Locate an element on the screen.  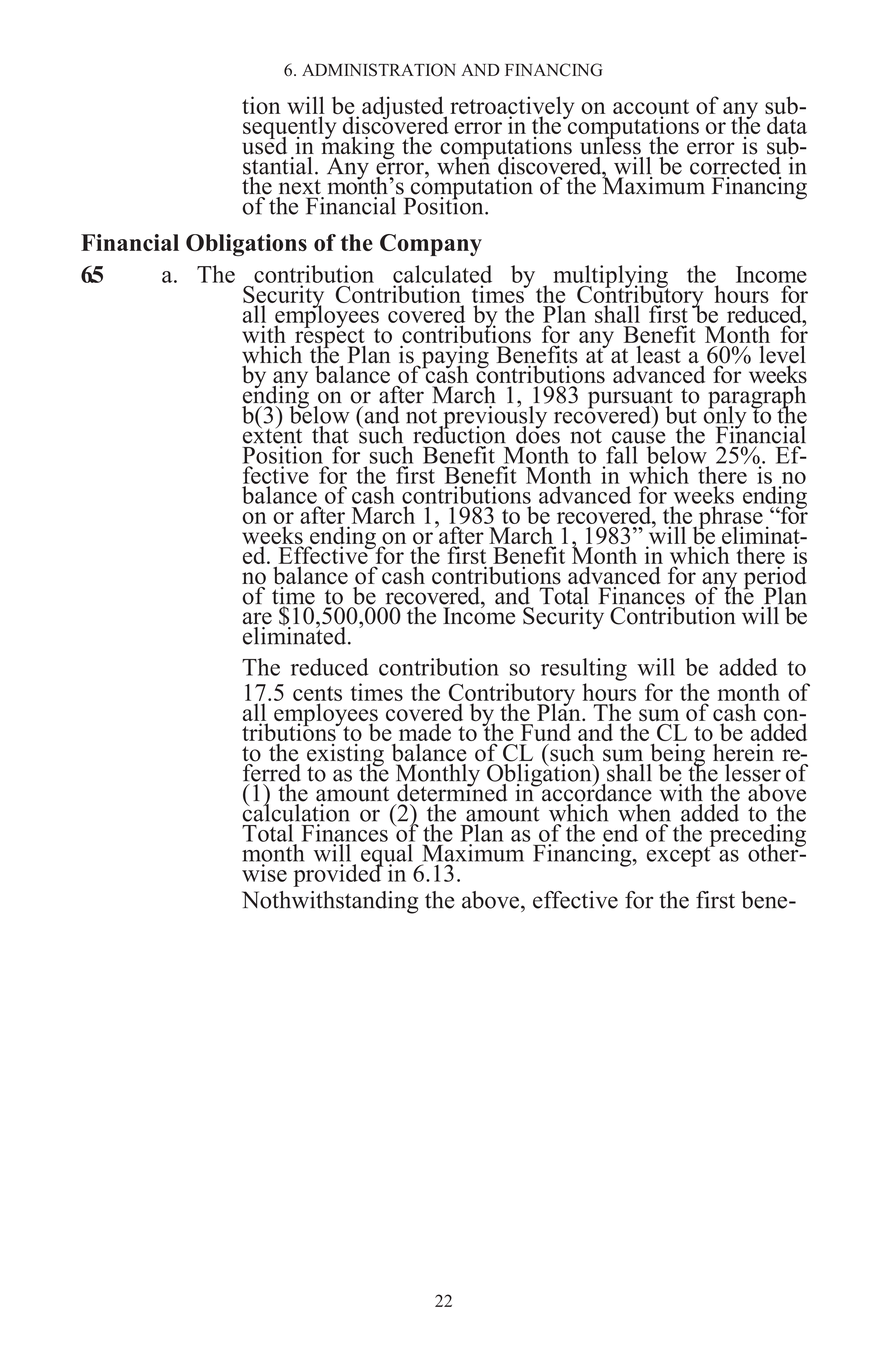
made is located at coordinates (425, 731).
